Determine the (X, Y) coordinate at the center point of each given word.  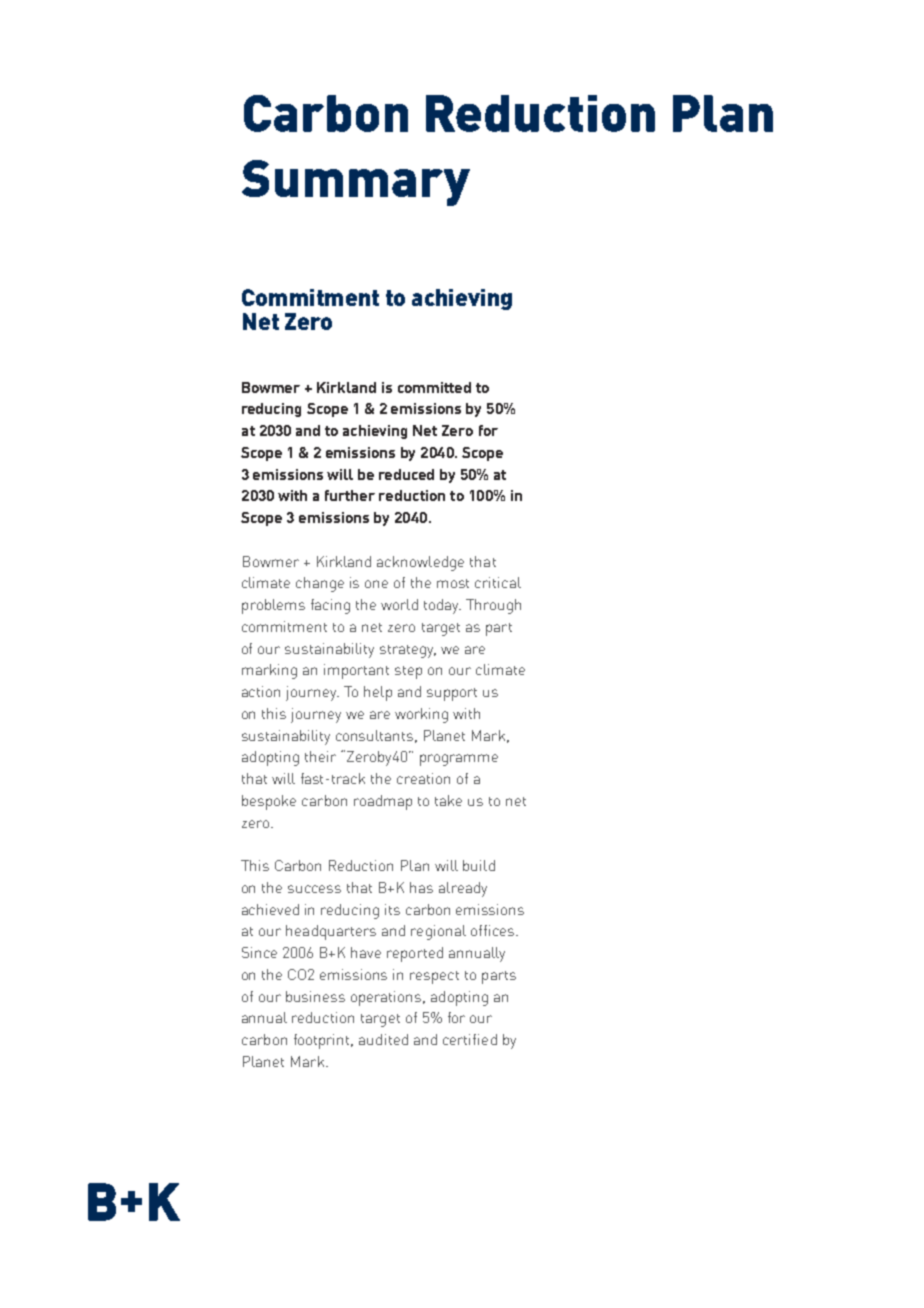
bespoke (269, 802)
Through (493, 606)
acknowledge (420, 563)
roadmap (383, 802)
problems (273, 606)
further (350, 495)
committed (434, 387)
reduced (406, 474)
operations (387, 998)
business (315, 996)
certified (470, 1039)
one (376, 584)
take (448, 800)
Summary (356, 183)
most (453, 583)
